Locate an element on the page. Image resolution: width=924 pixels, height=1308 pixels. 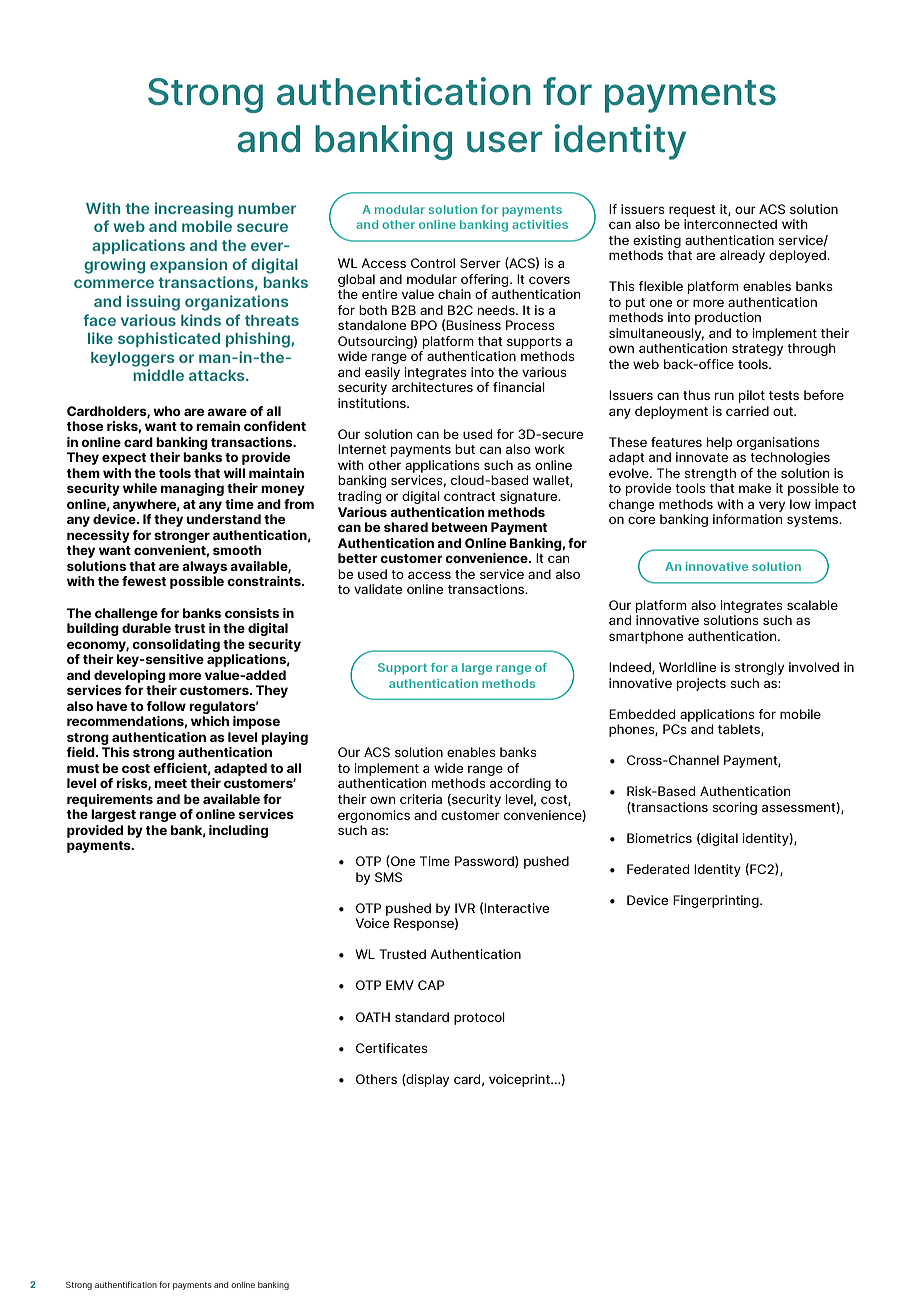
pilot is located at coordinates (752, 396).
